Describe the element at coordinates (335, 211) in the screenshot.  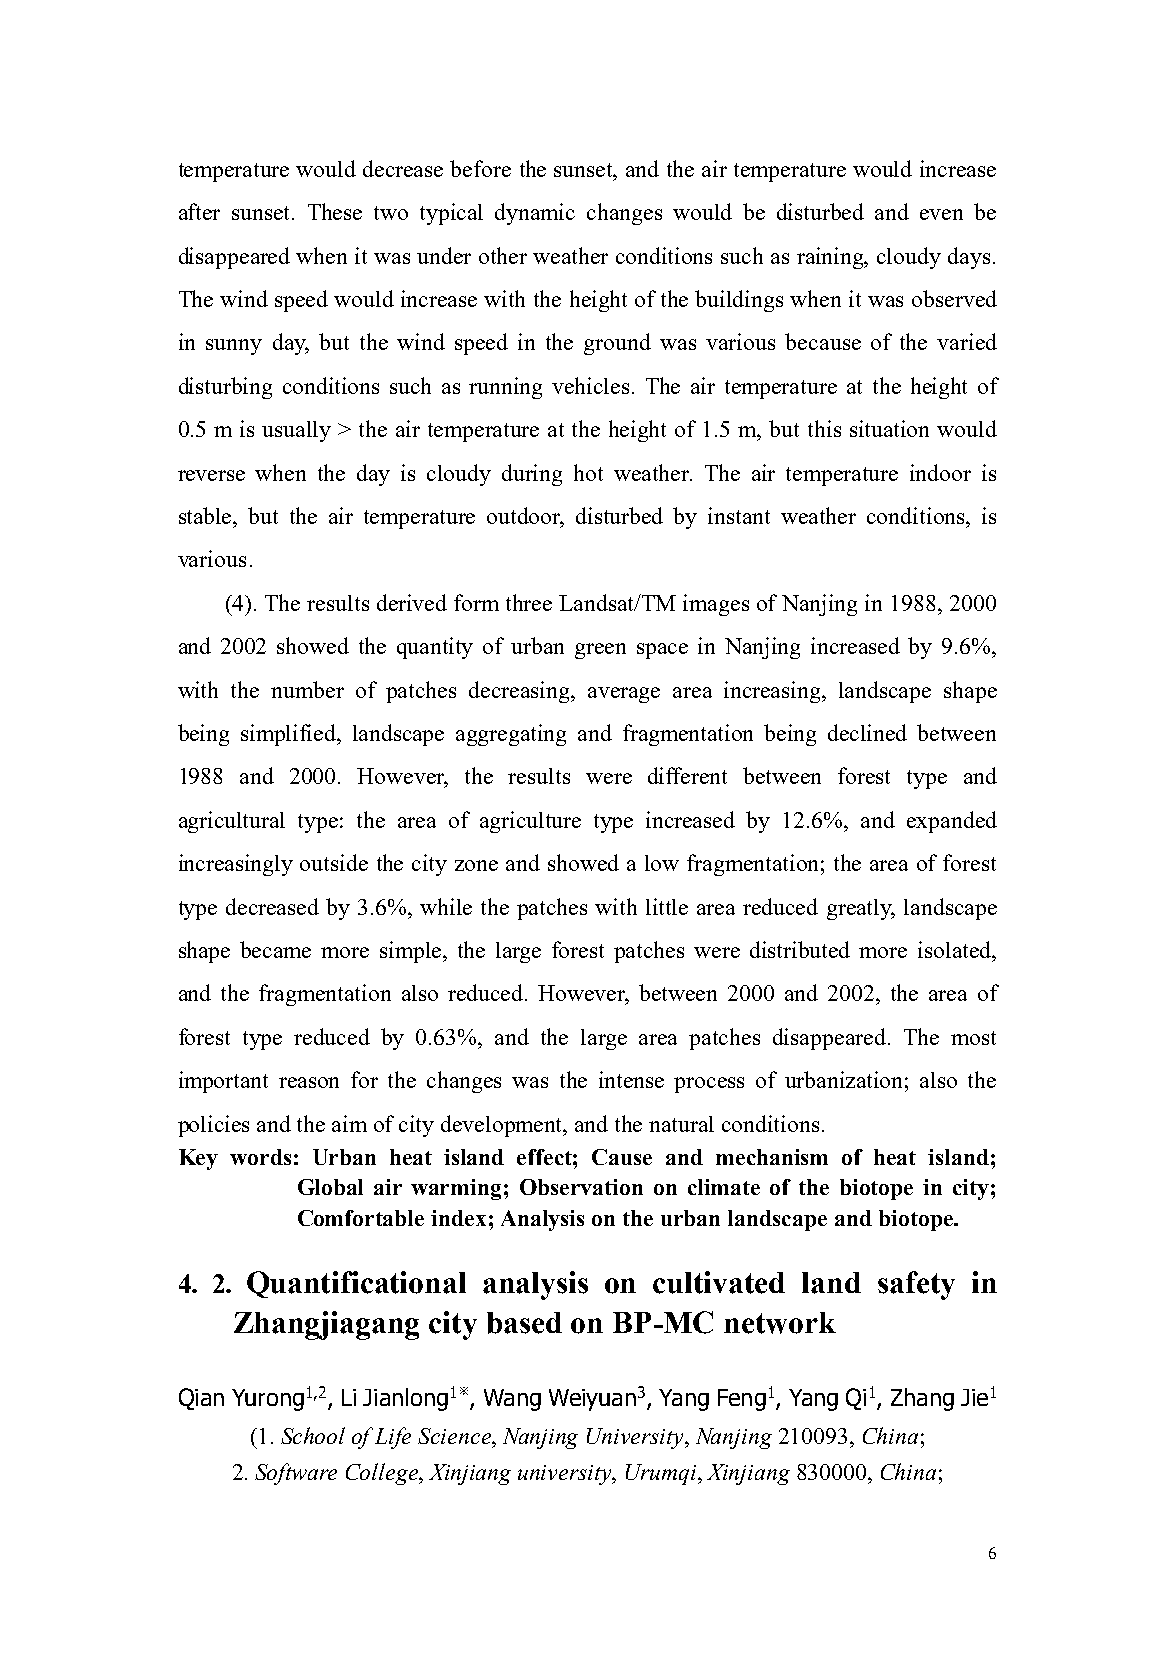
I see `These` at that location.
